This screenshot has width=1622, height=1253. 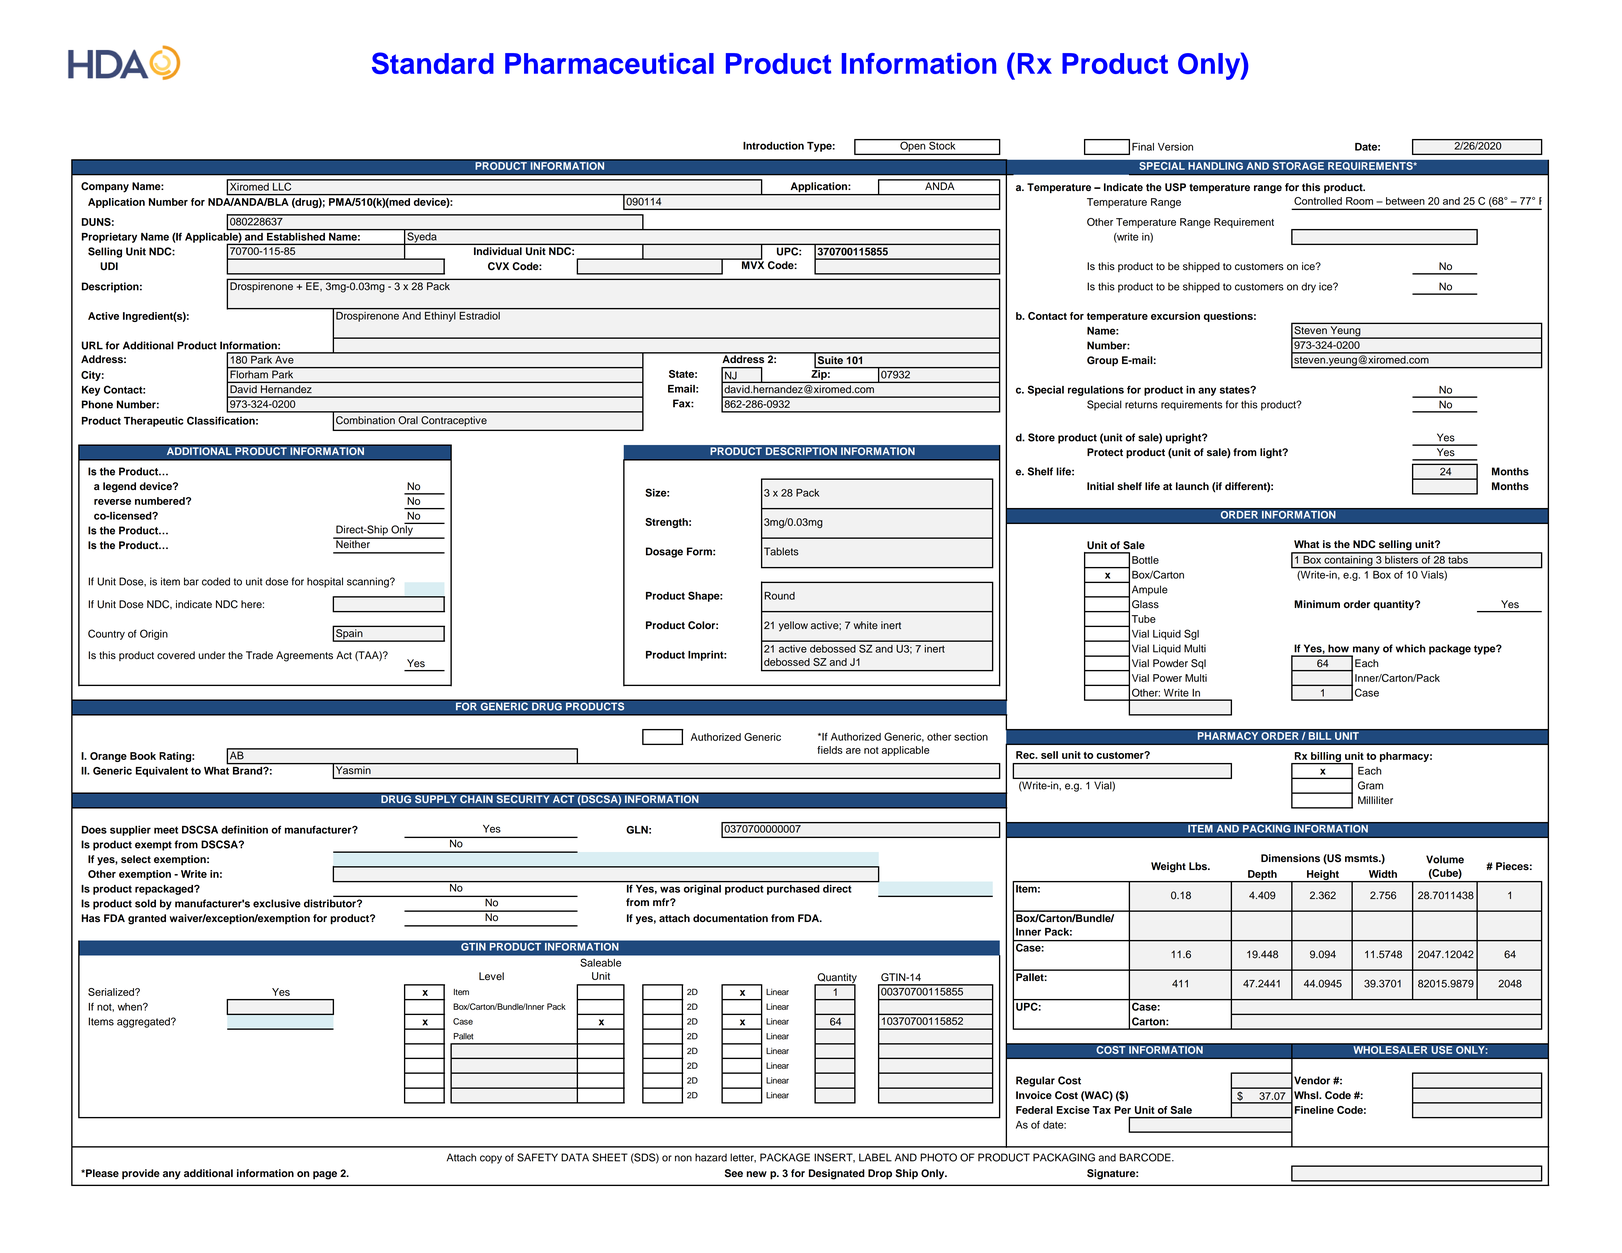 What do you see at coordinates (793, 626) in the screenshot?
I see `yellow` at bounding box center [793, 626].
